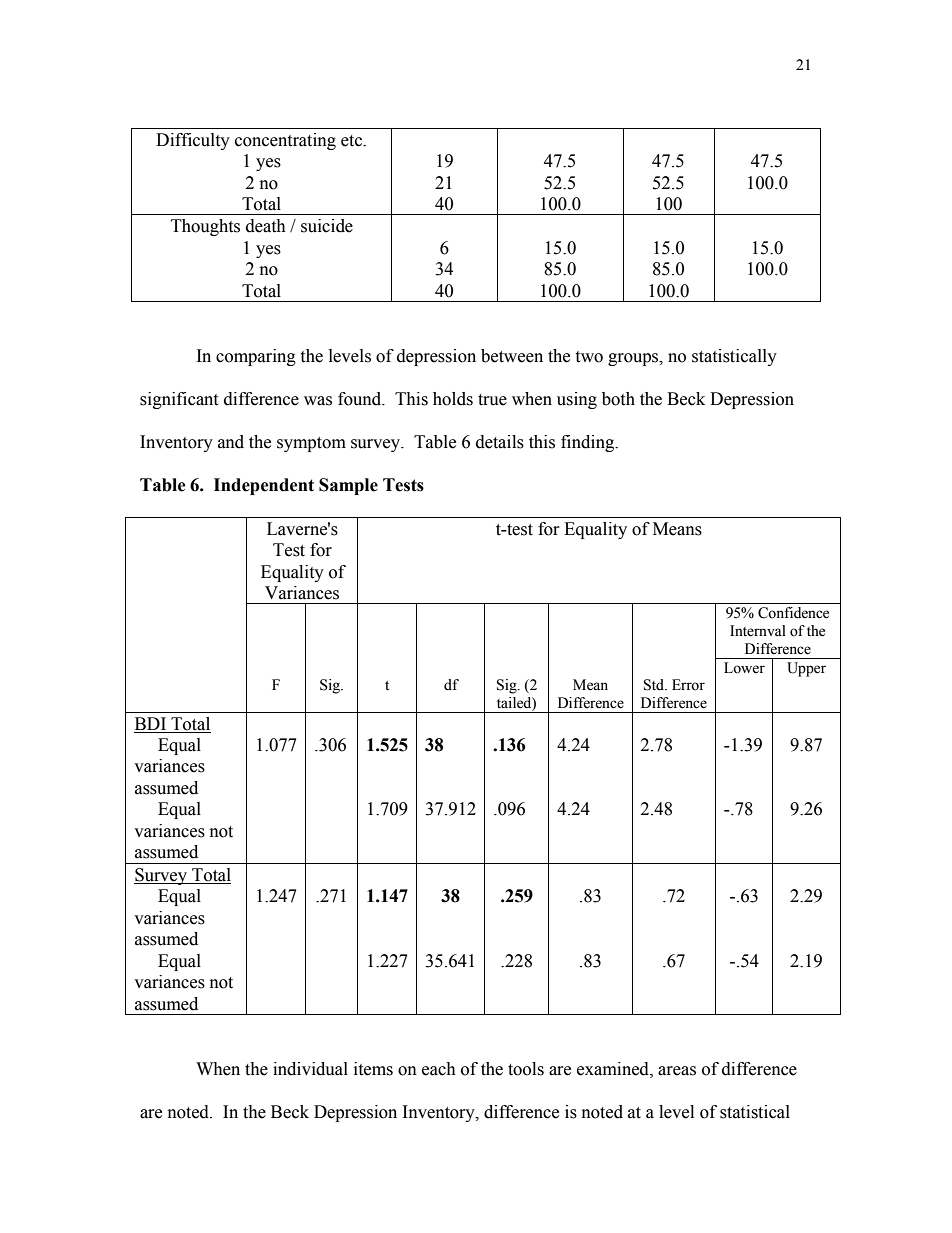  What do you see at coordinates (352, 141) in the document?
I see `etc` at bounding box center [352, 141].
